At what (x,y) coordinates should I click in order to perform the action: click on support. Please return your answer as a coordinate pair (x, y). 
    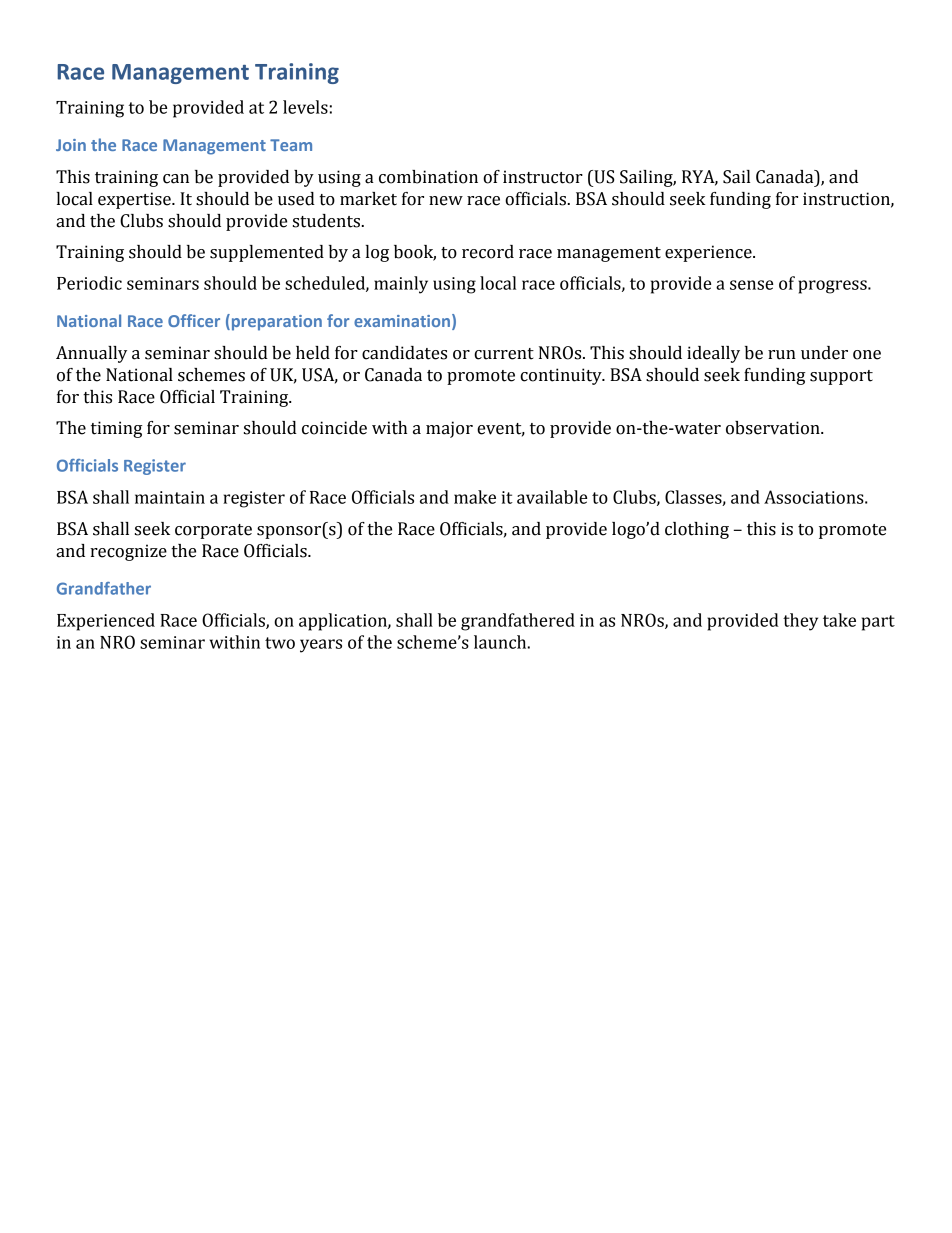
    Looking at the image, I should click on (841, 377).
